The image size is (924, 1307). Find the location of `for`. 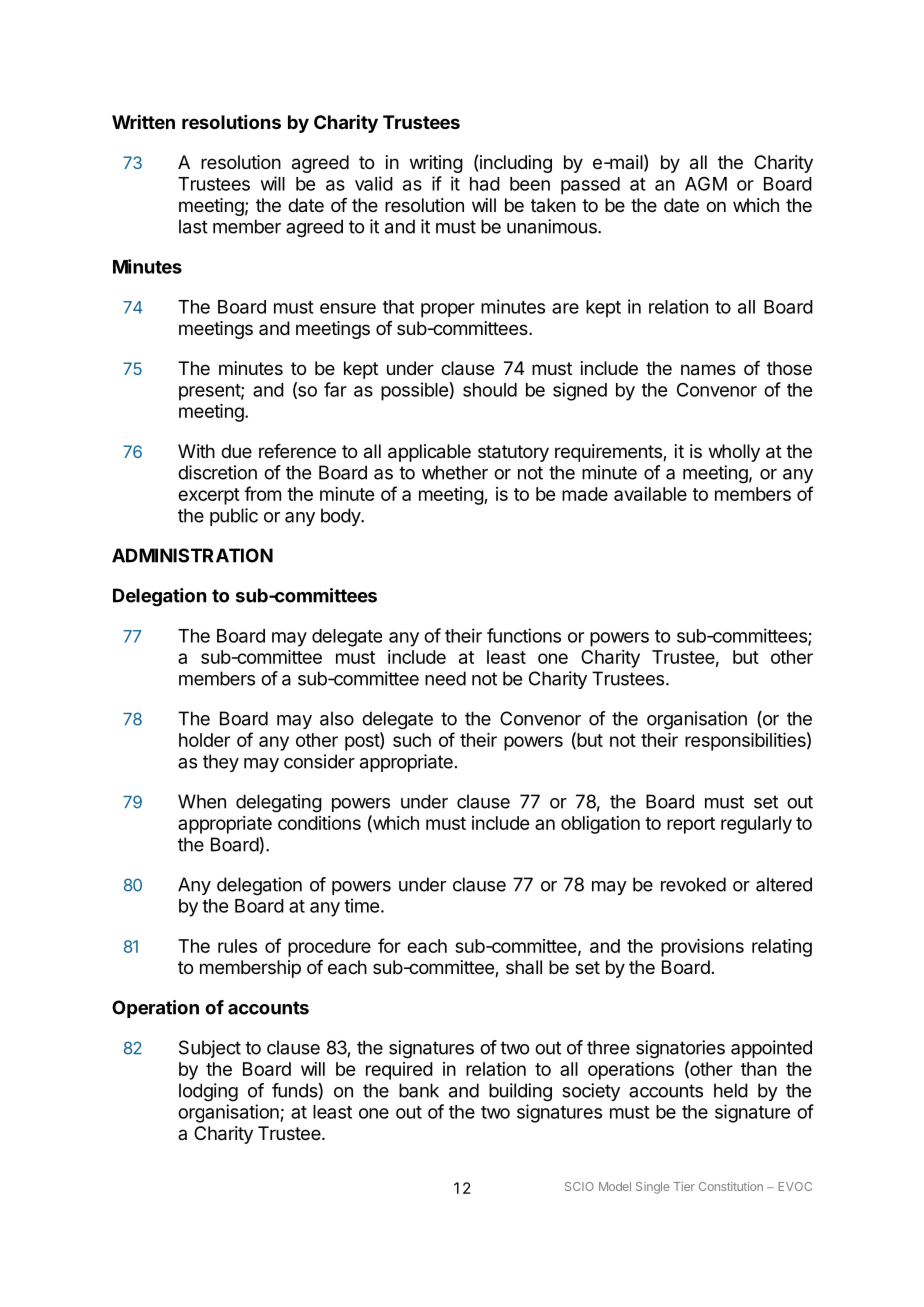

for is located at coordinates (389, 945).
